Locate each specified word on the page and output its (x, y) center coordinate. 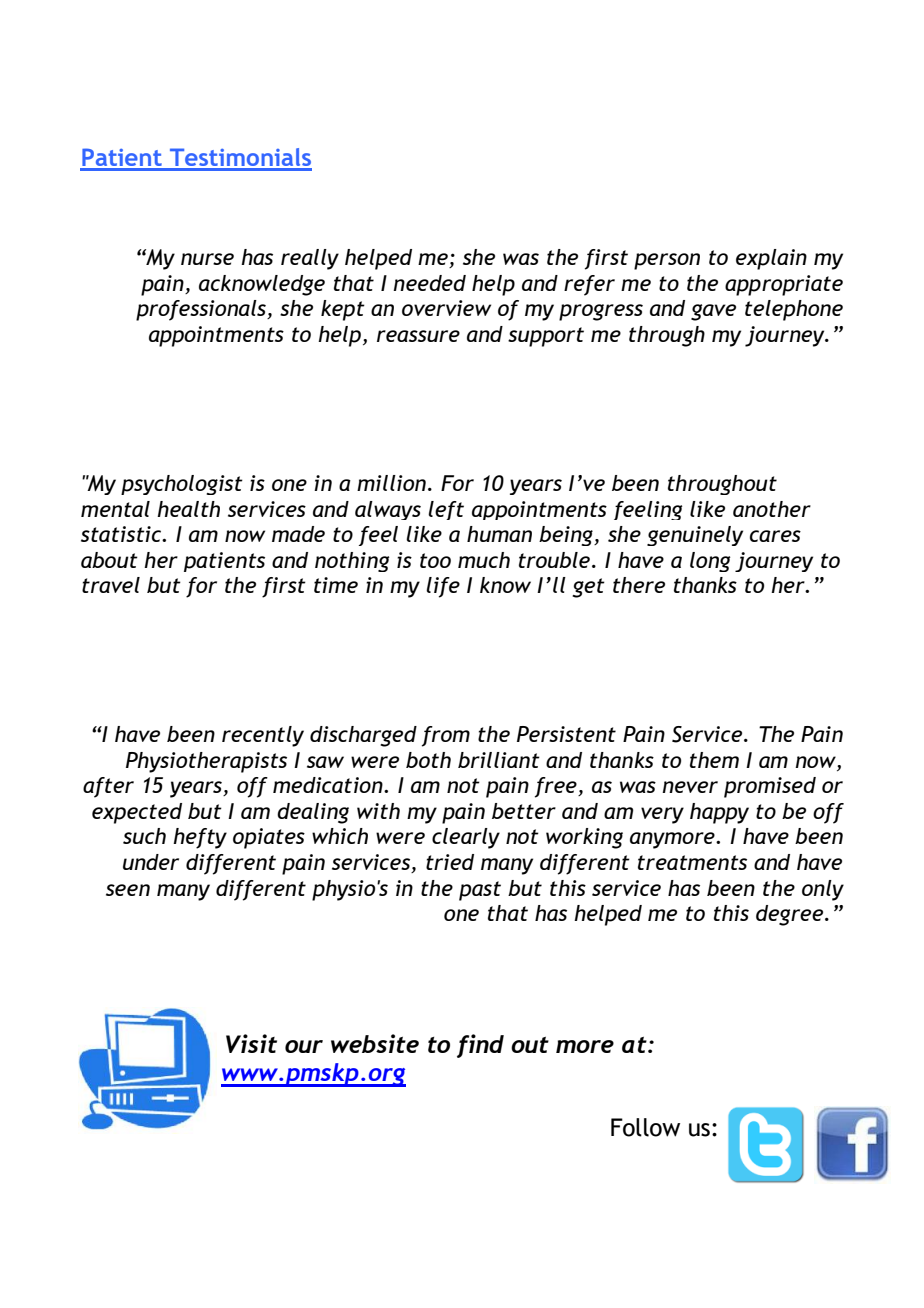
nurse (207, 259)
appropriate (784, 285)
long (710, 562)
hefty (200, 838)
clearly (466, 838)
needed (429, 283)
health (188, 509)
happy (719, 813)
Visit (251, 1043)
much (484, 560)
